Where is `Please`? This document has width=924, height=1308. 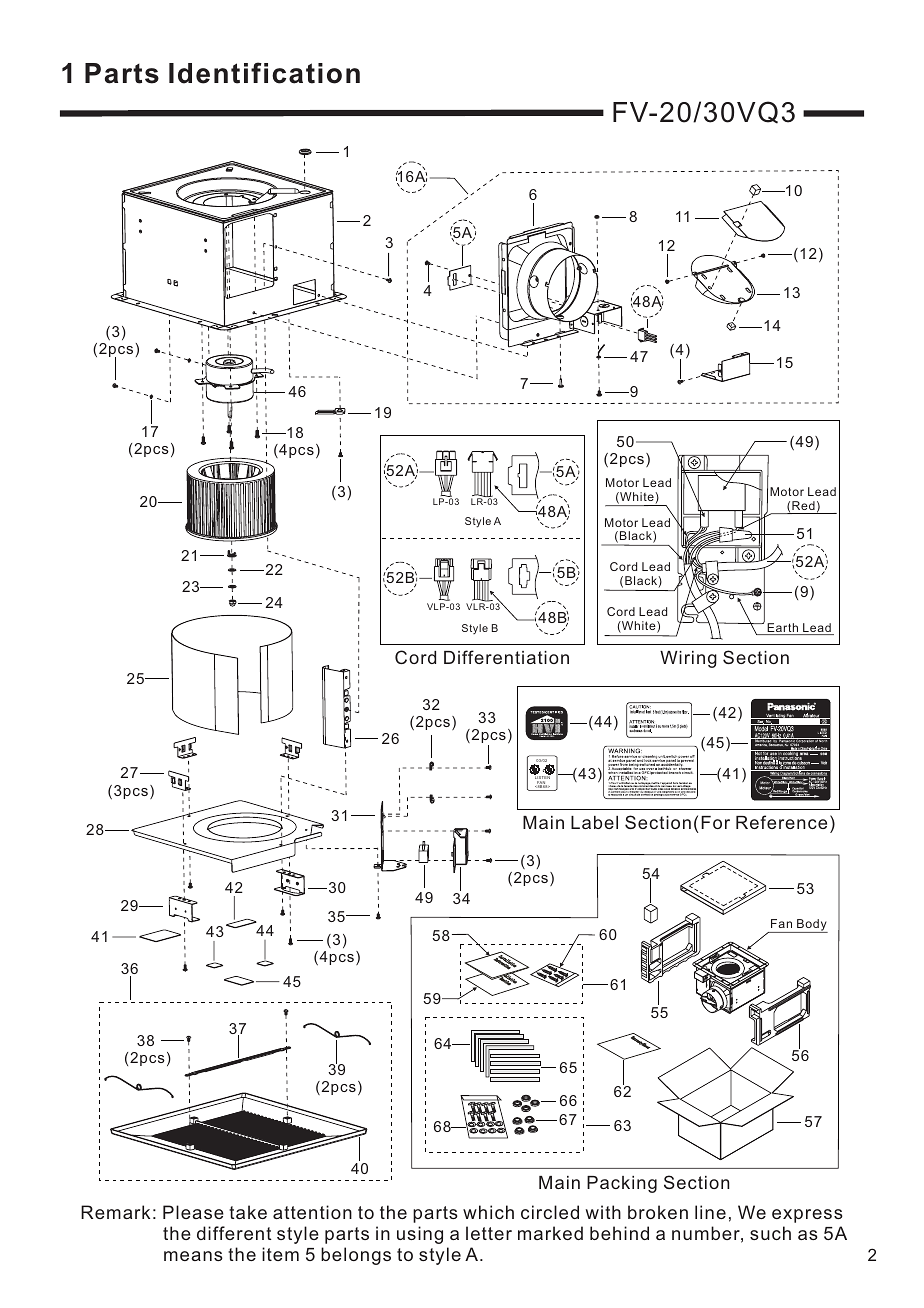
Please is located at coordinates (193, 1212).
